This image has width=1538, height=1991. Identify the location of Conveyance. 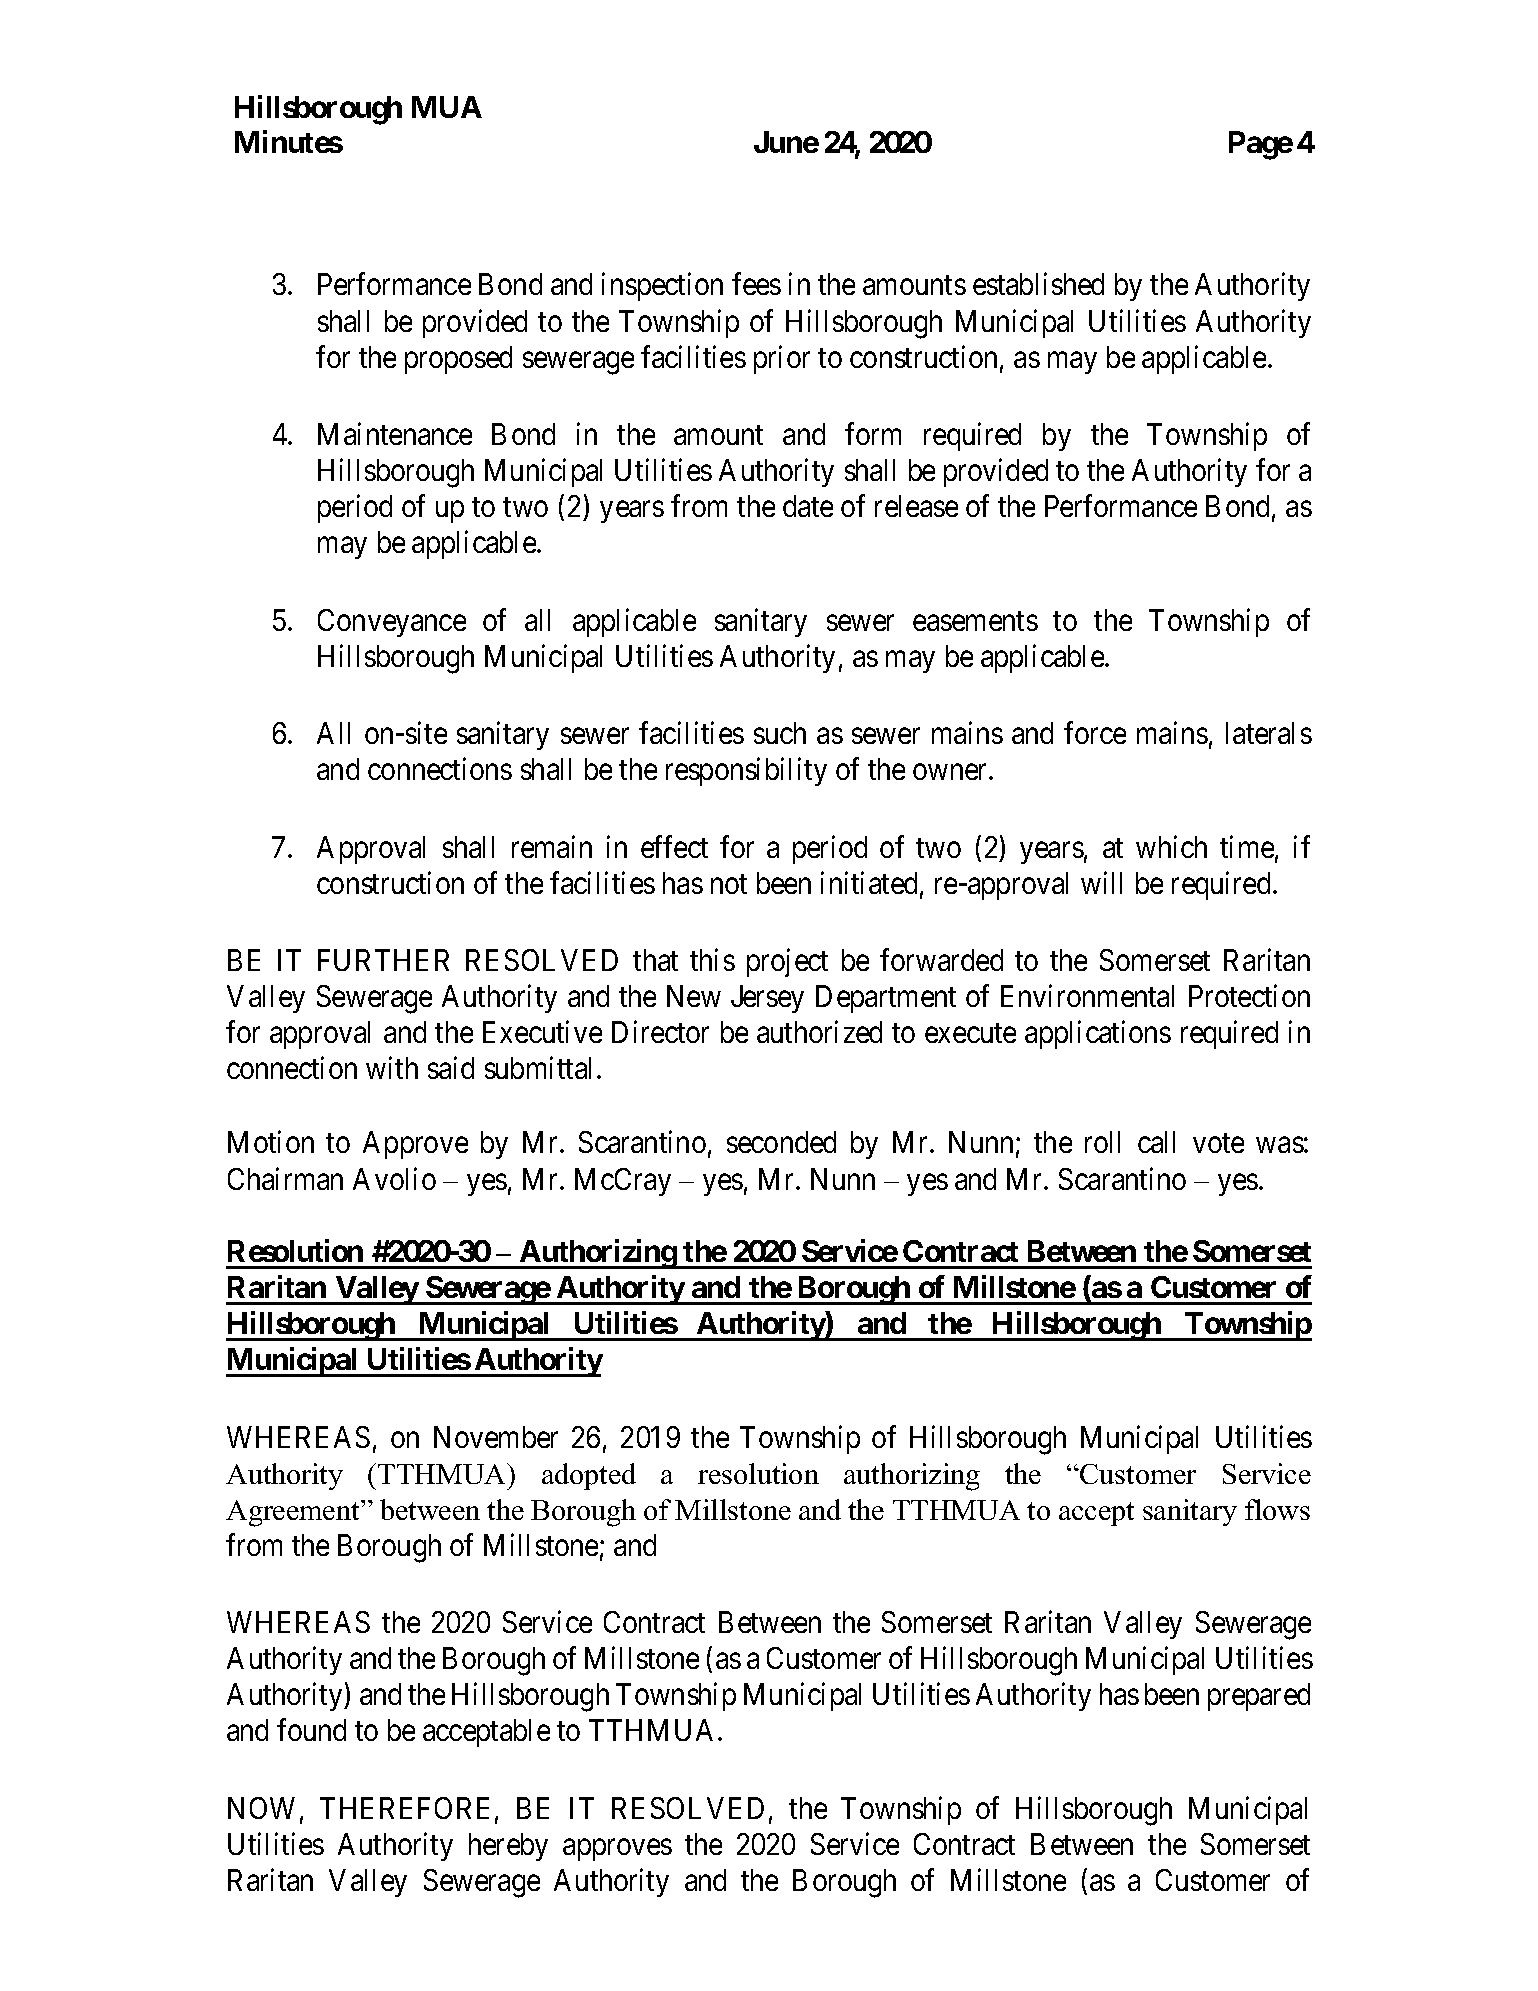
(392, 623).
